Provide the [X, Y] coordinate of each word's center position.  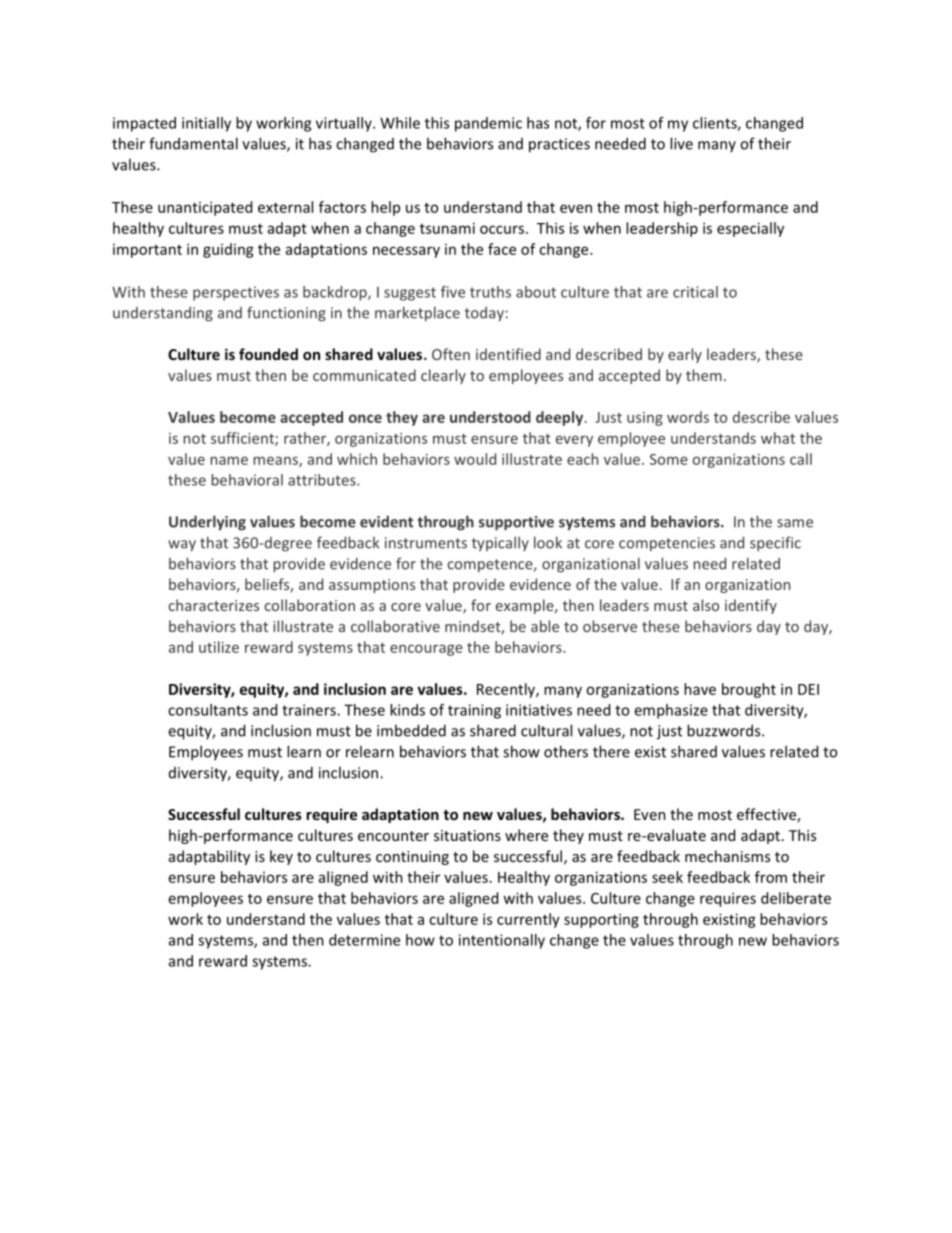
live [681, 143]
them [704, 375]
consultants [208, 710]
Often [451, 354]
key [281, 857]
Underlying [207, 523]
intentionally [502, 941]
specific [775, 543]
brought [749, 690]
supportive [516, 523]
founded [268, 354]
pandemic [488, 124]
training [474, 711]
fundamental [193, 143]
